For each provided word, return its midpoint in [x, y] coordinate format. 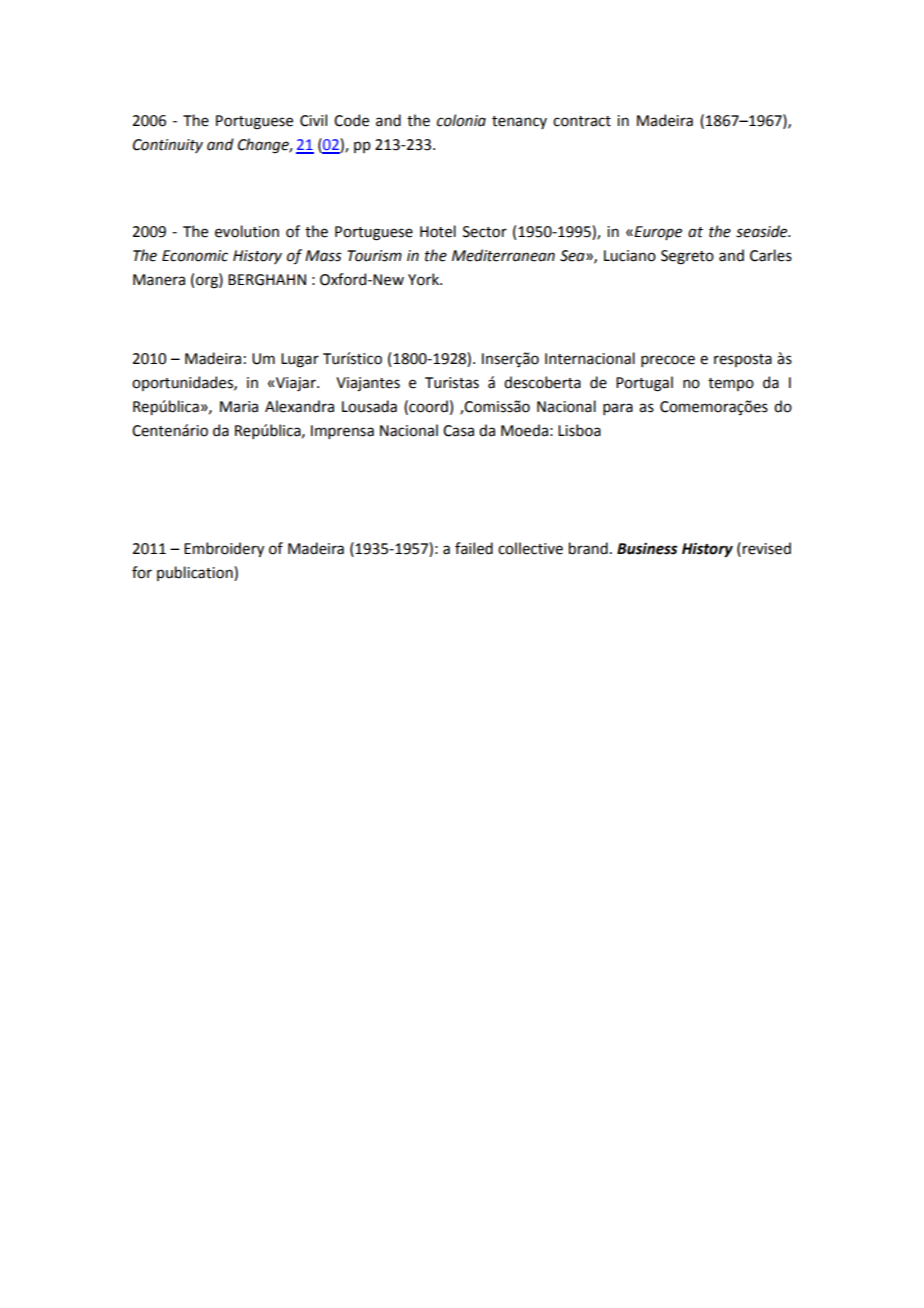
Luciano [630, 256]
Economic [195, 256]
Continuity [168, 146]
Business [647, 549]
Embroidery [224, 549]
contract [582, 121]
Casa [458, 431]
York [424, 279]
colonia [461, 120]
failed [474, 548]
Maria [239, 407]
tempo [731, 384]
